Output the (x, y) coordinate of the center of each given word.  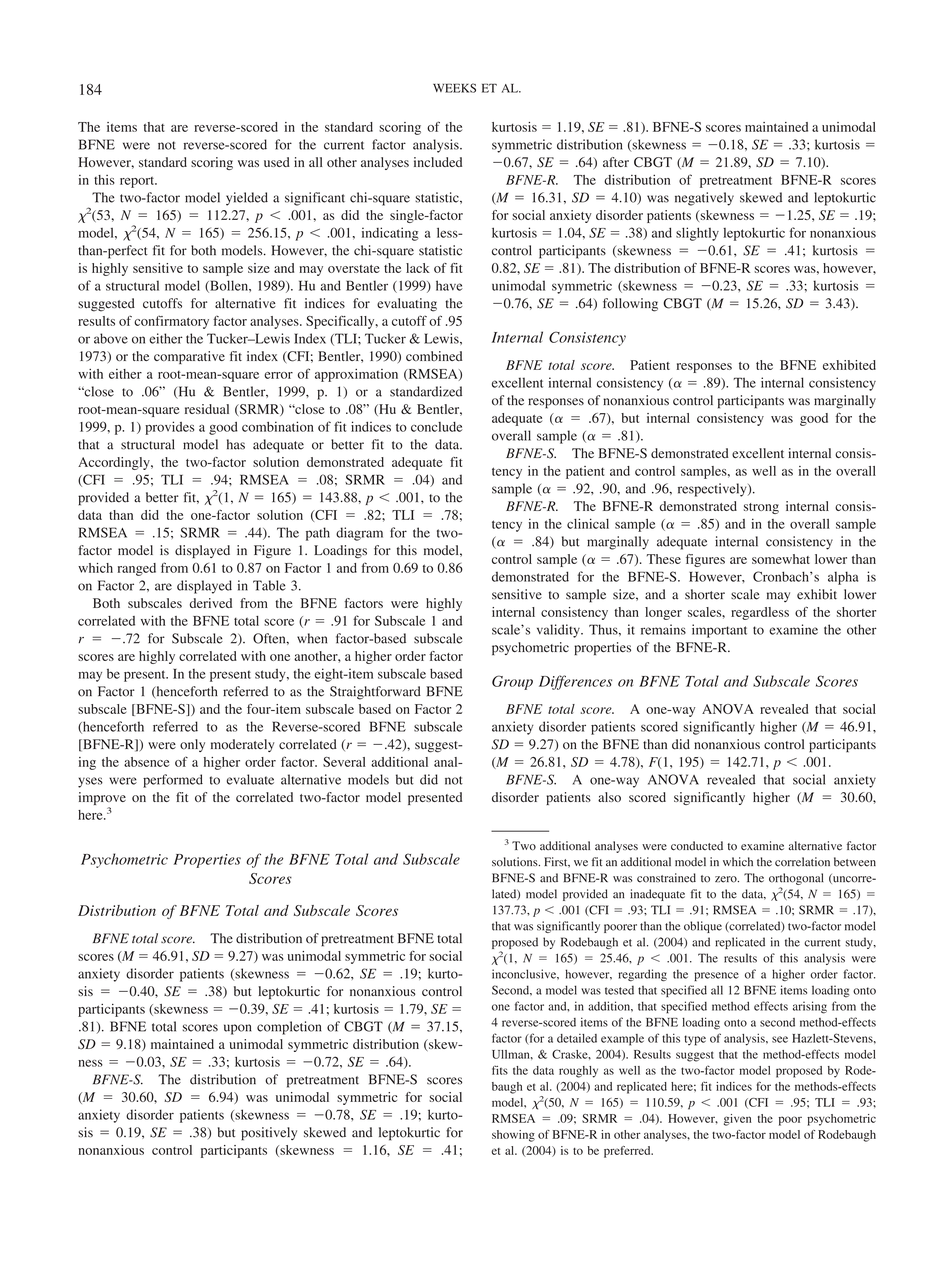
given (737, 1120)
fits (500, 1070)
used (277, 162)
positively (269, 1134)
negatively (704, 199)
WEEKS (454, 88)
